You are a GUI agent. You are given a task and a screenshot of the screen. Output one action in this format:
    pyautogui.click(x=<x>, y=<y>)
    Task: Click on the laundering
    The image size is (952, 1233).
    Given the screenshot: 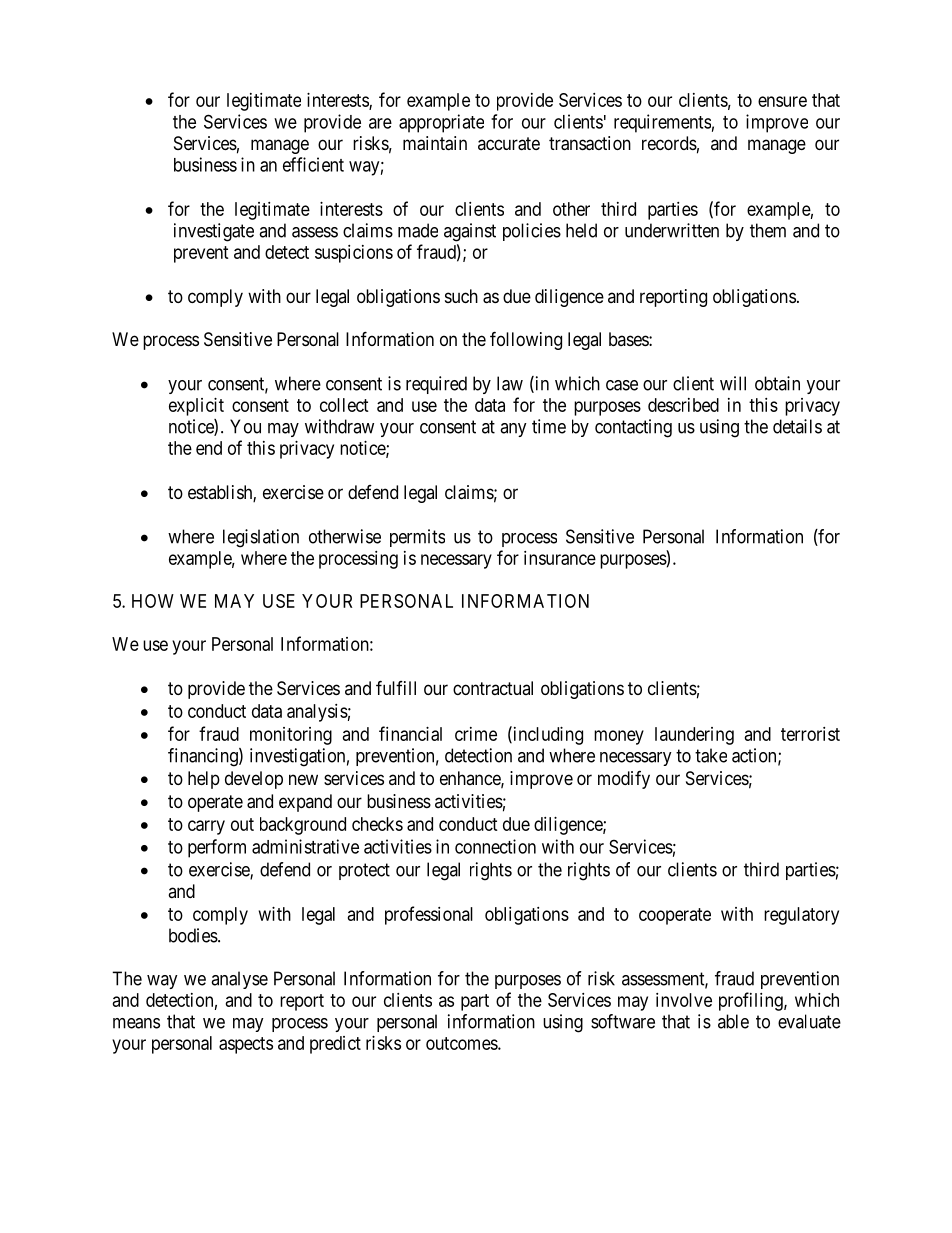 What is the action you would take?
    pyautogui.click(x=694, y=736)
